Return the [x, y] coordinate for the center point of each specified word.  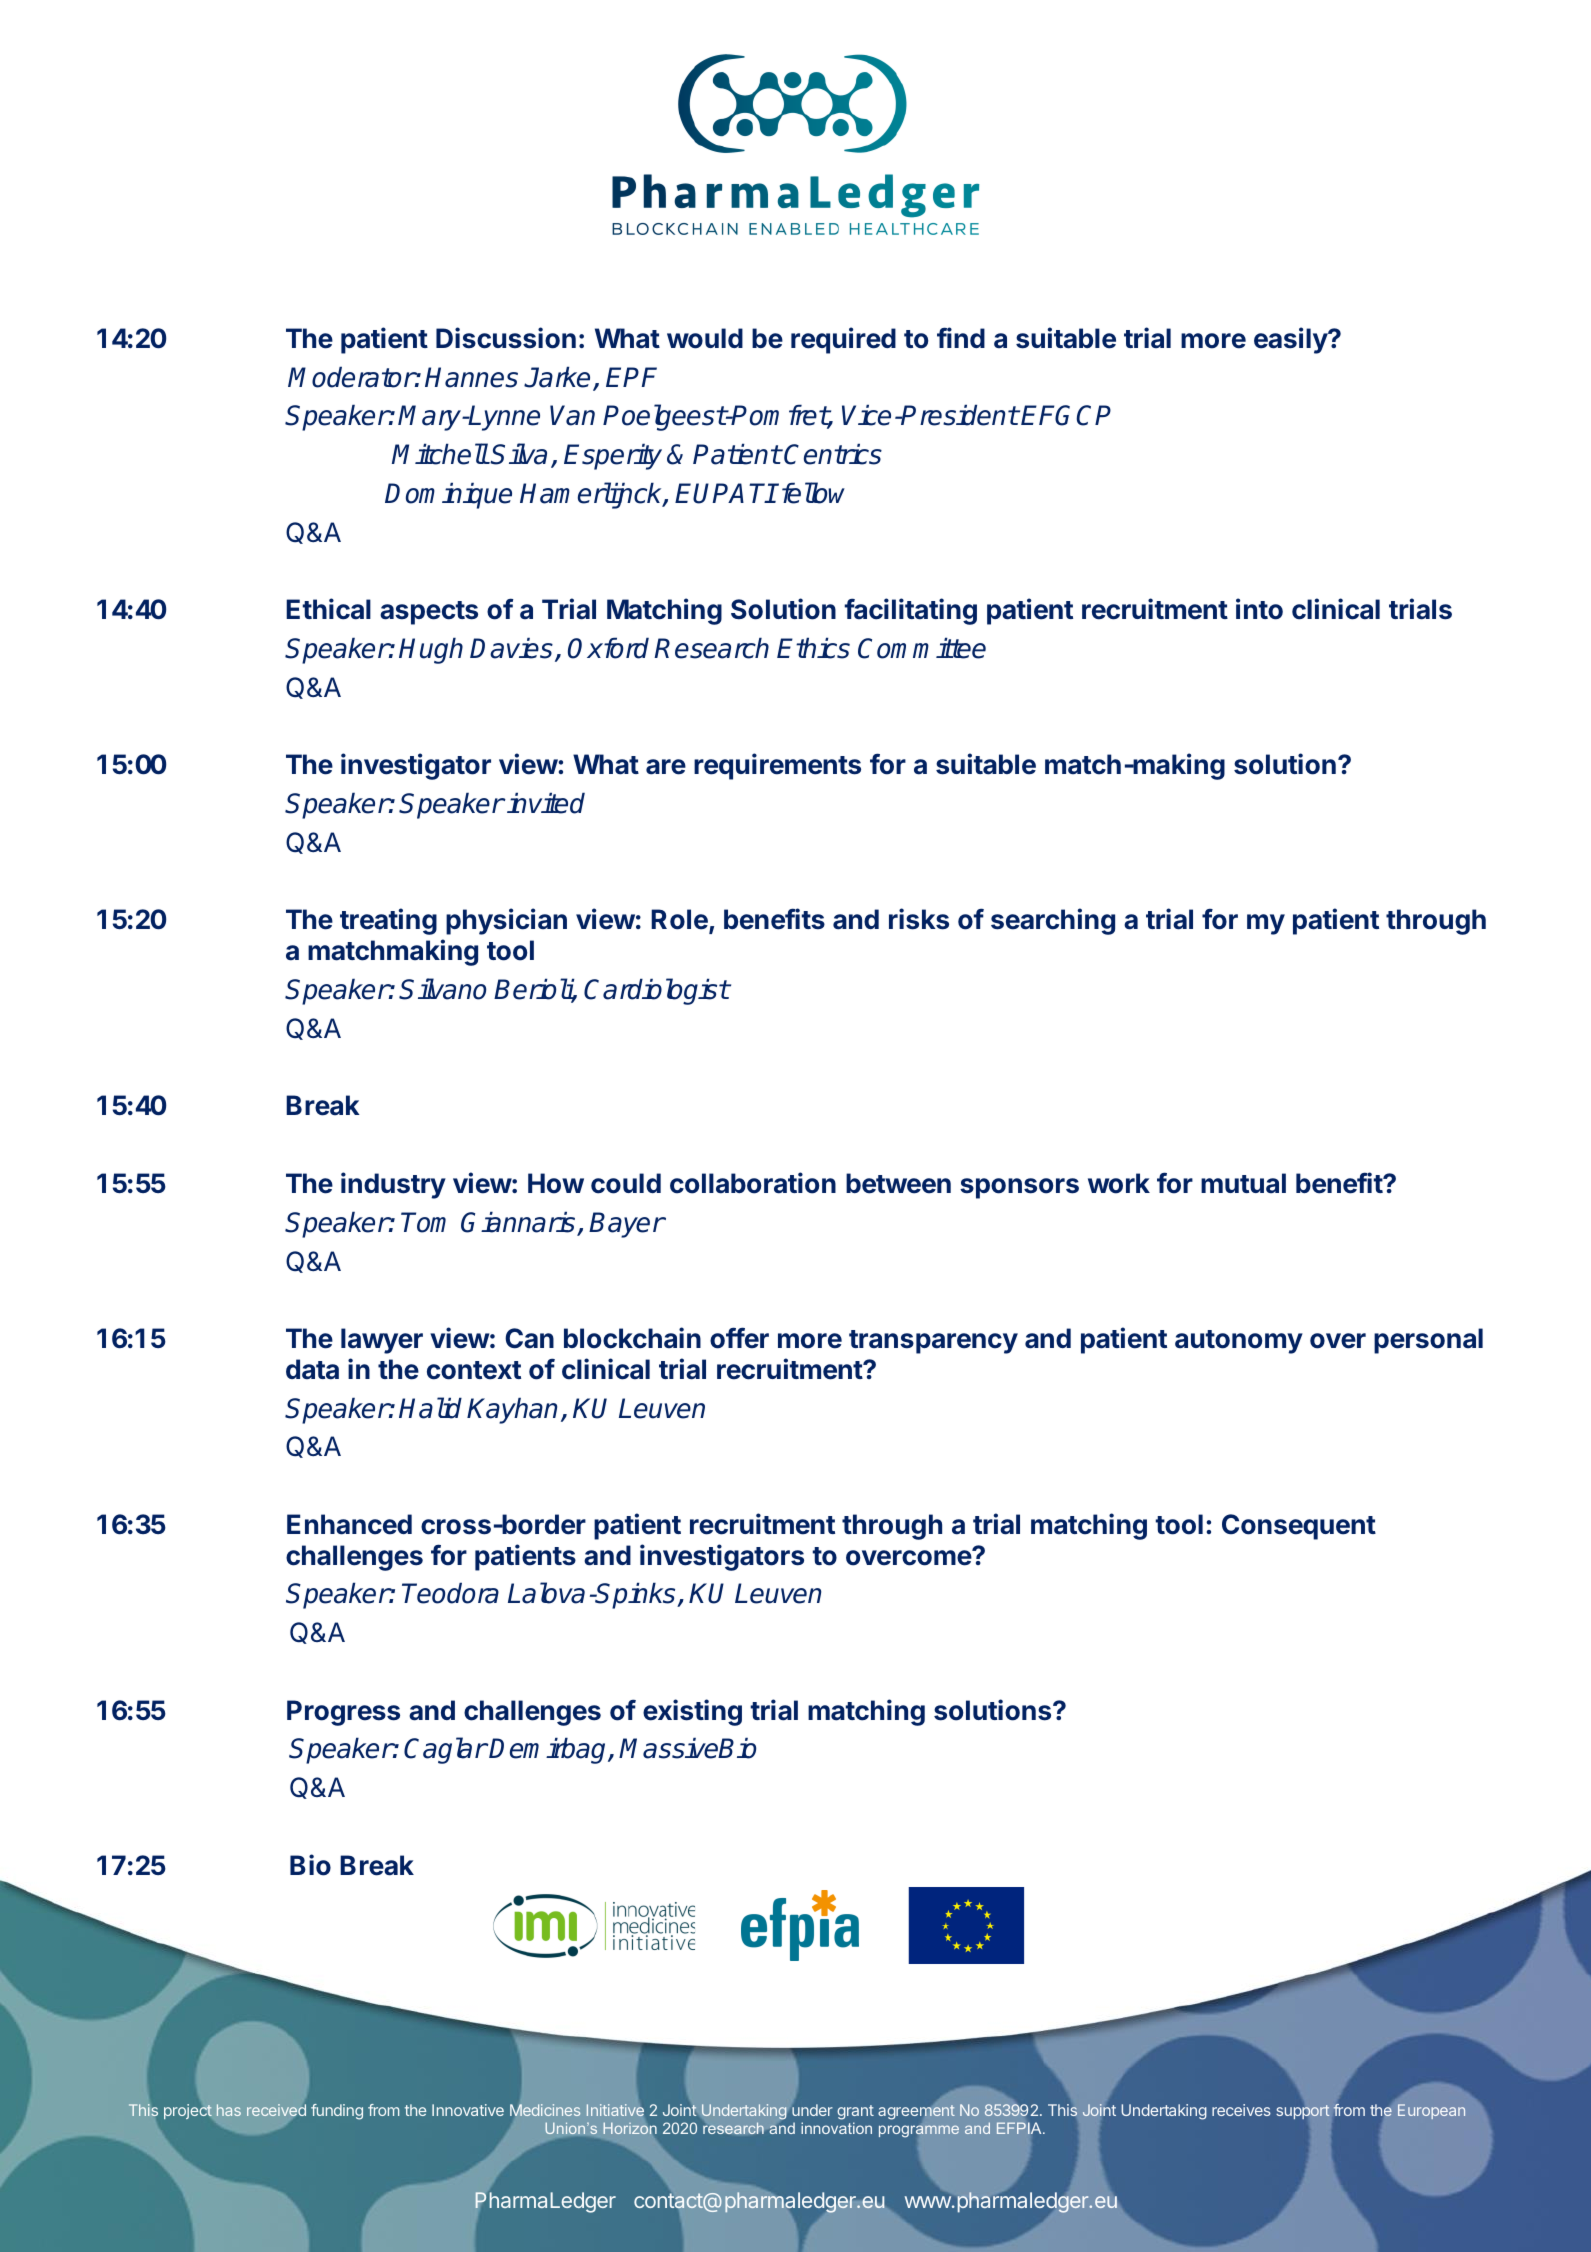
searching [1053, 921]
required [843, 340]
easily [1291, 340]
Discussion [506, 338]
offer [739, 1338]
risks [919, 919]
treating [388, 921]
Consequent [1299, 1527]
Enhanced [349, 1524]
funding [337, 2112]
